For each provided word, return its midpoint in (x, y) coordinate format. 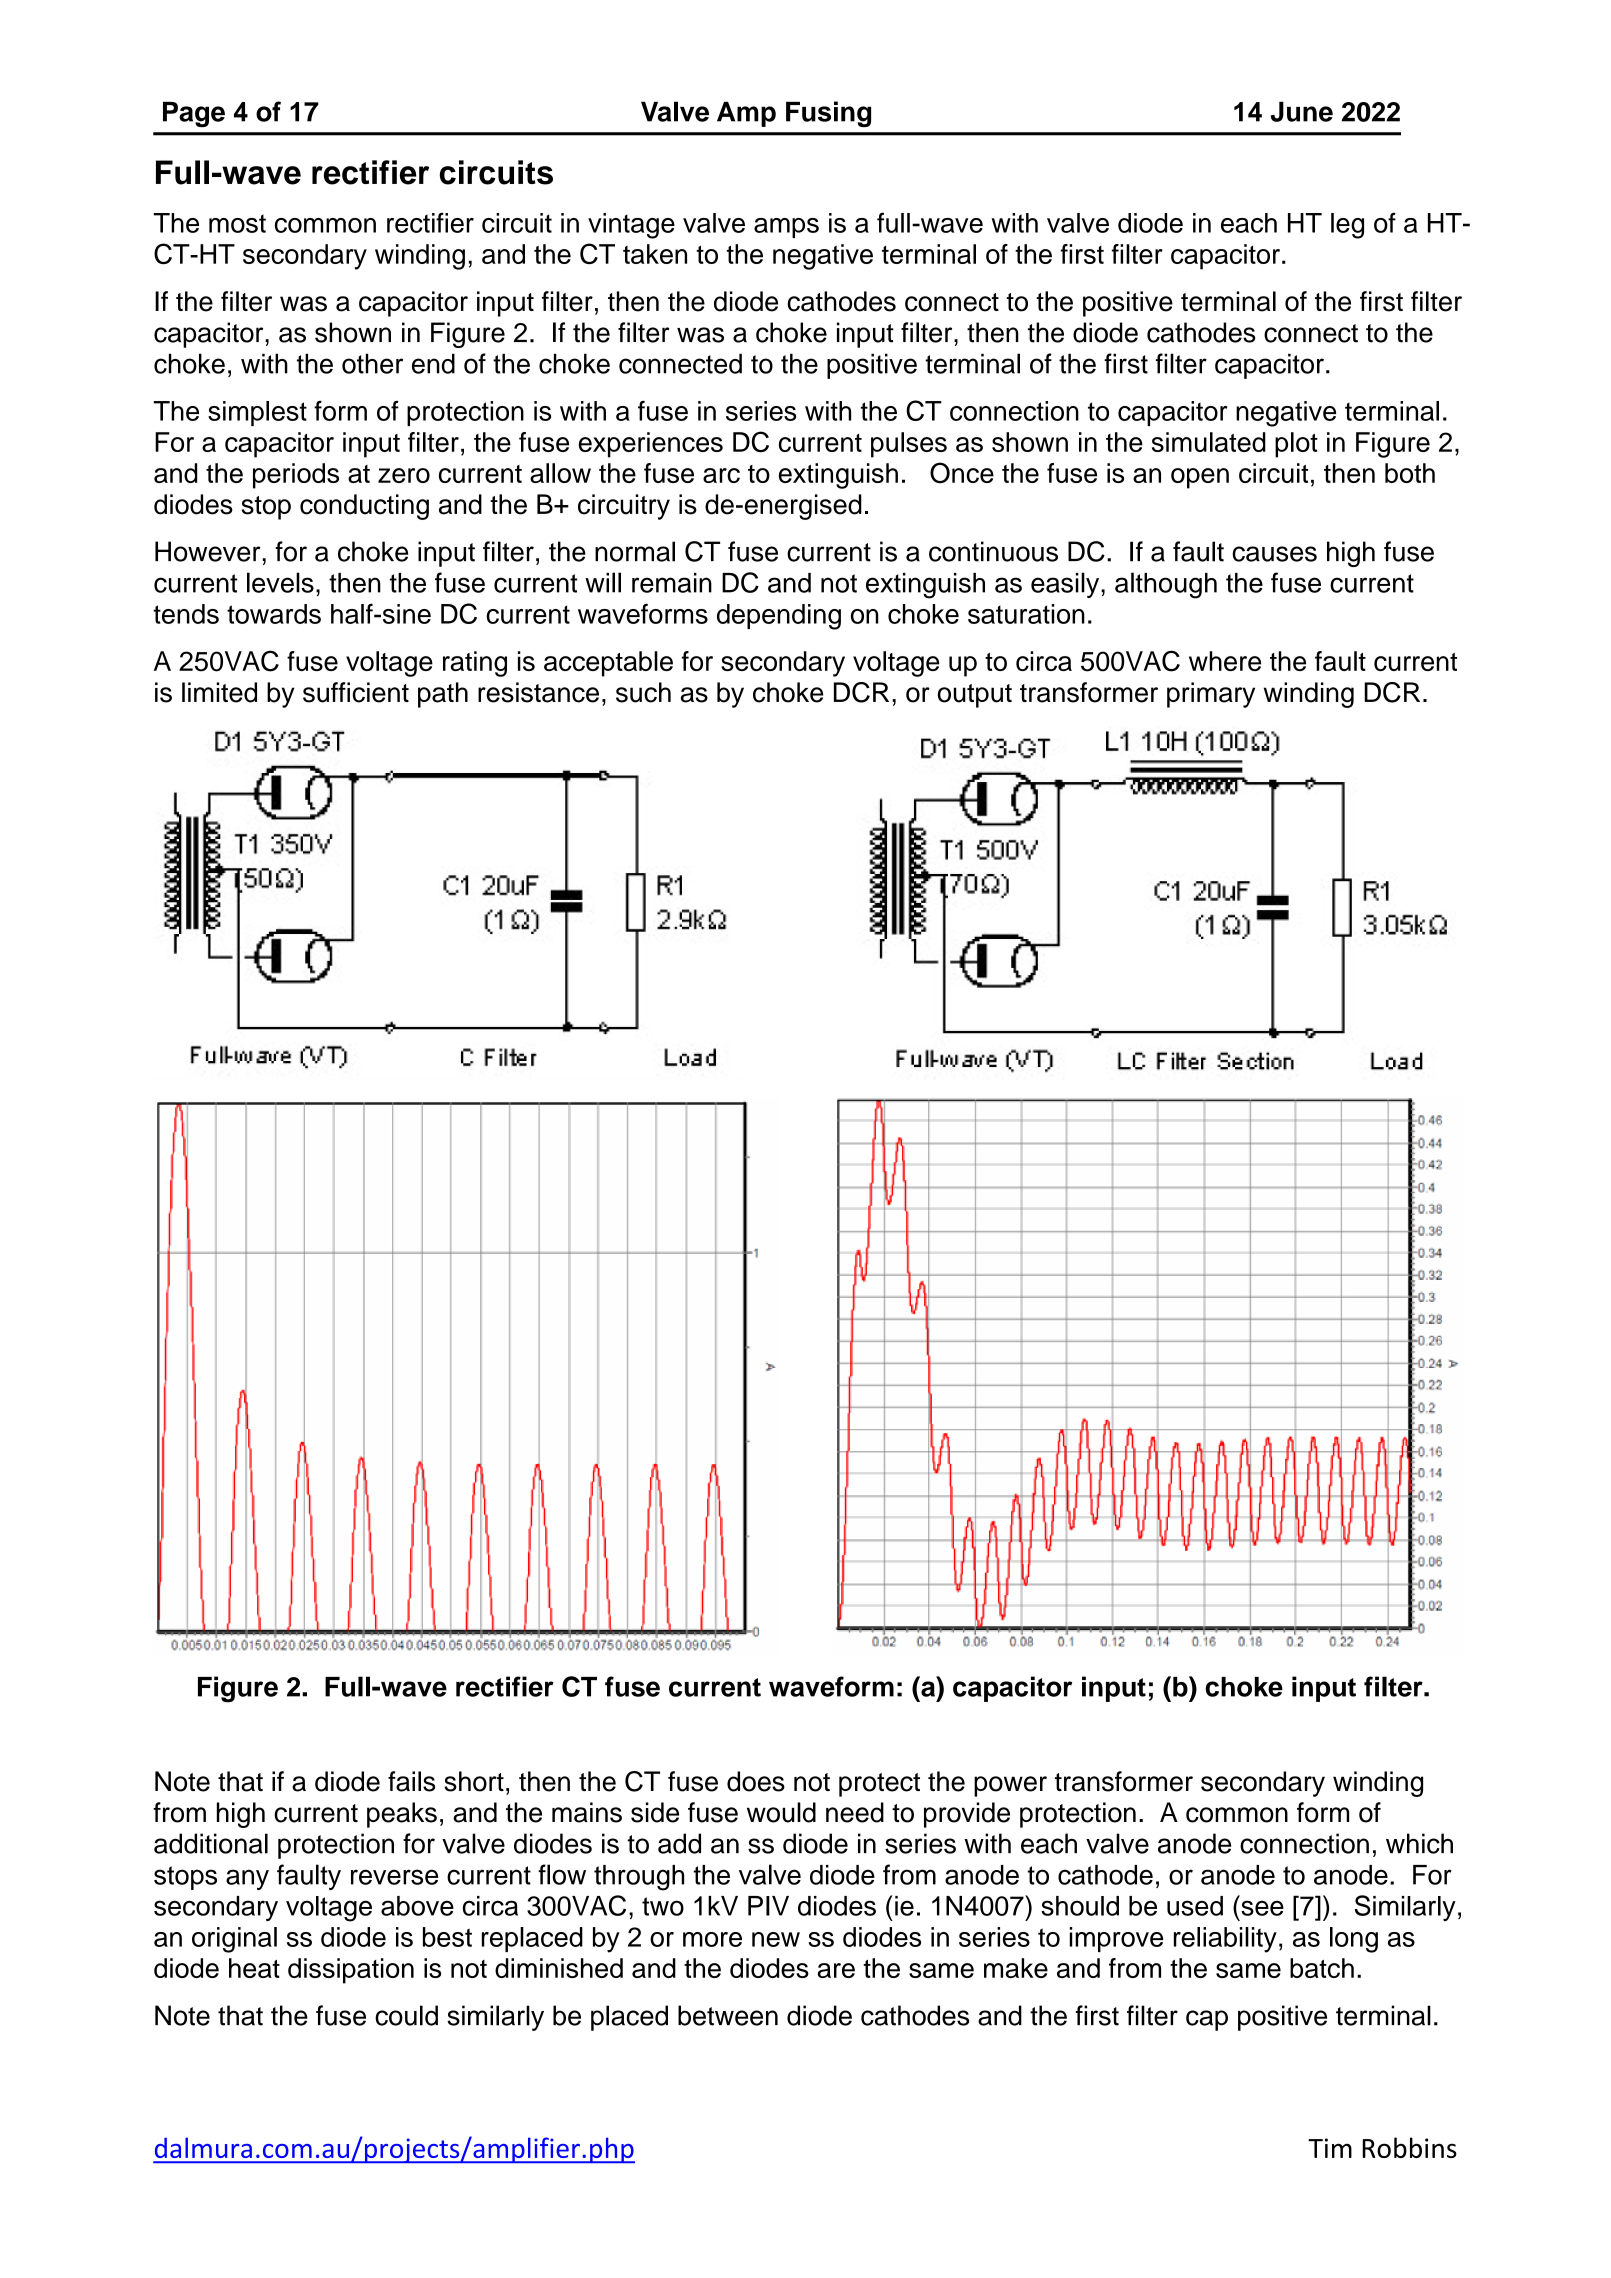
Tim (1330, 2148)
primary (1211, 695)
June (1302, 112)
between (728, 2015)
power (1010, 1786)
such (643, 692)
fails (411, 1781)
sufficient (356, 692)
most (237, 223)
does (756, 1781)
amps (786, 228)
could (406, 2015)
